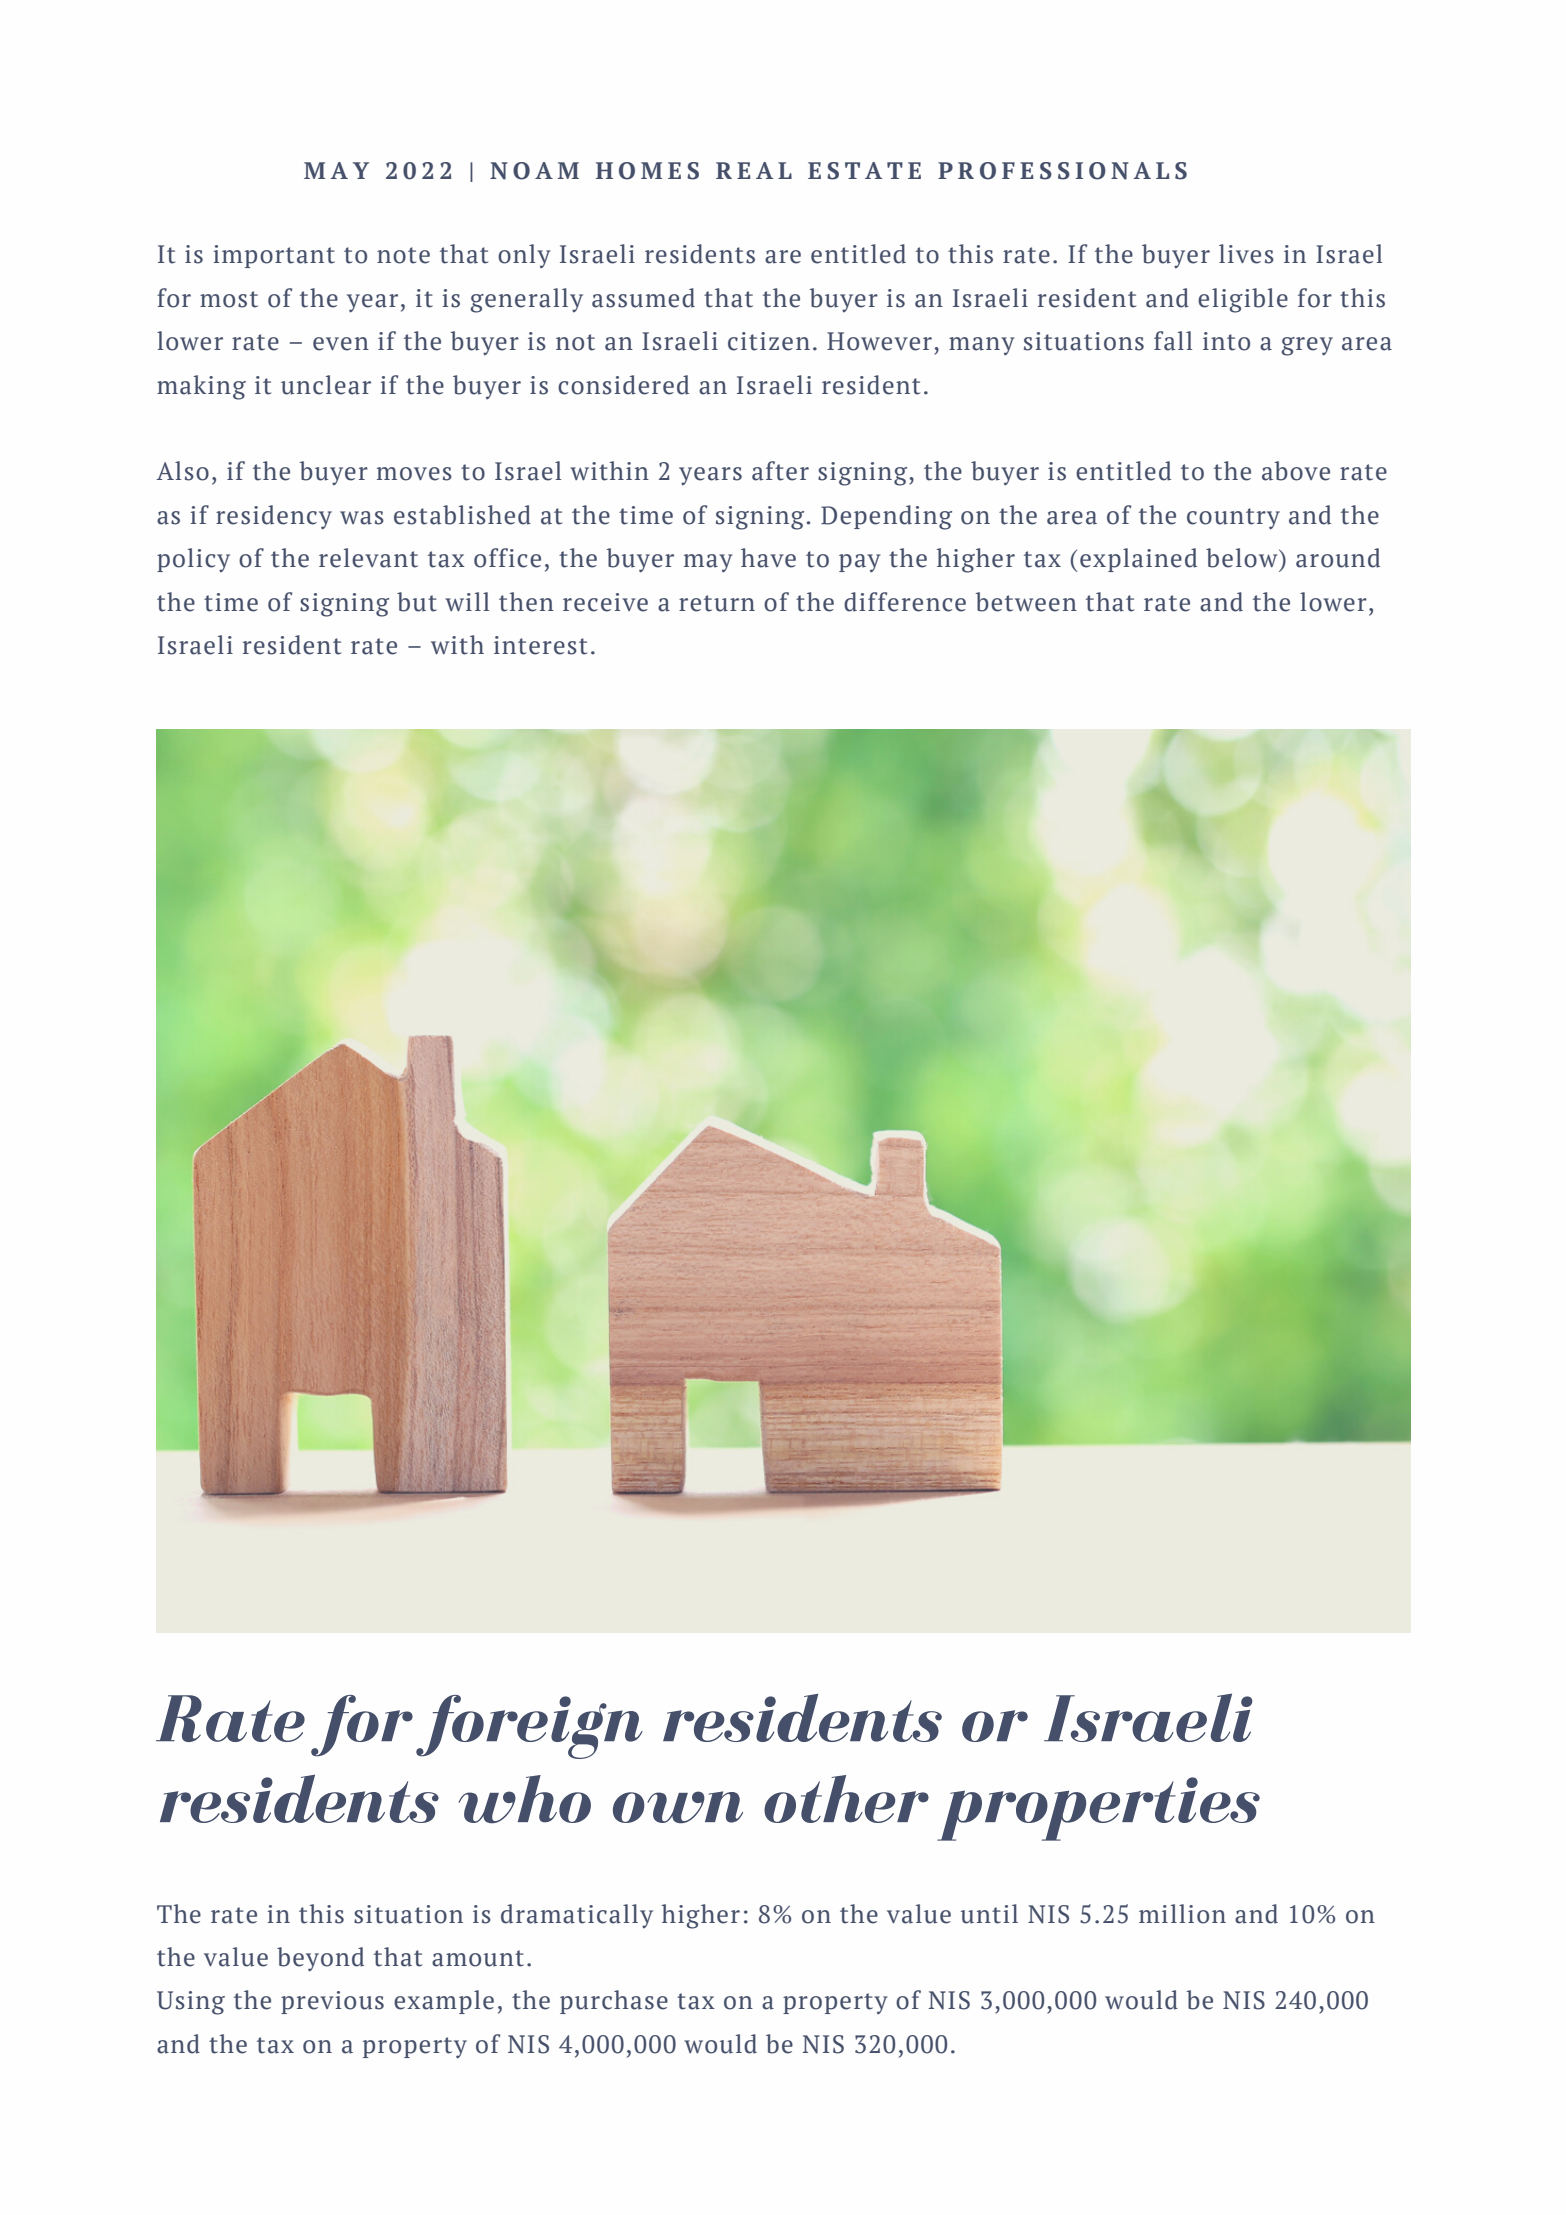 This screenshot has width=1566, height=2215. Describe the element at coordinates (846, 1799) in the screenshot. I see `other` at that location.
